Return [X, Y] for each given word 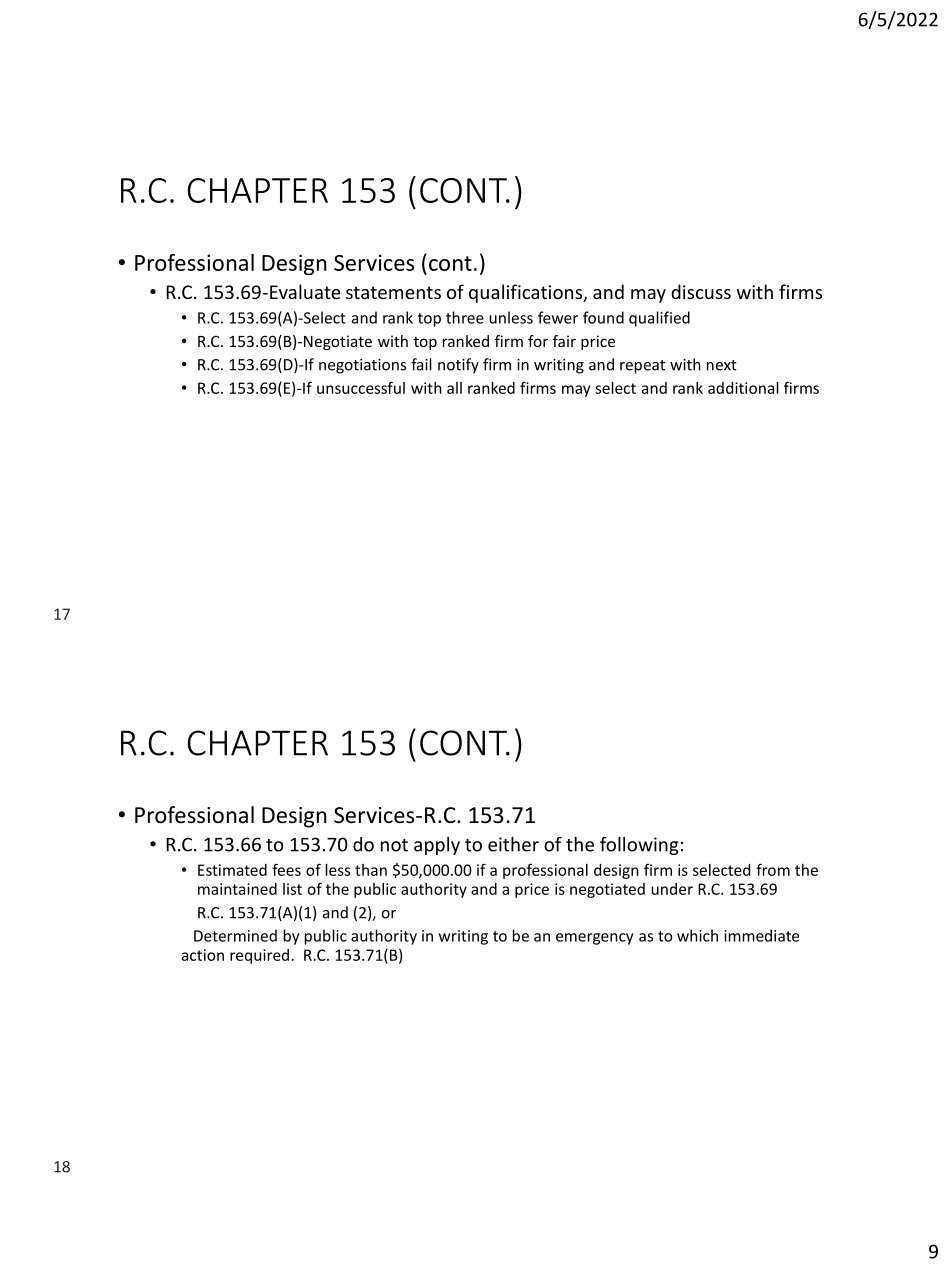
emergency [595, 939]
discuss [701, 291]
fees [286, 869]
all [454, 388]
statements [393, 292]
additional [743, 388]
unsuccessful [361, 387]
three [465, 317]
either [513, 844]
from [773, 869]
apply [437, 846]
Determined [235, 935]
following [639, 846]
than [371, 870]
